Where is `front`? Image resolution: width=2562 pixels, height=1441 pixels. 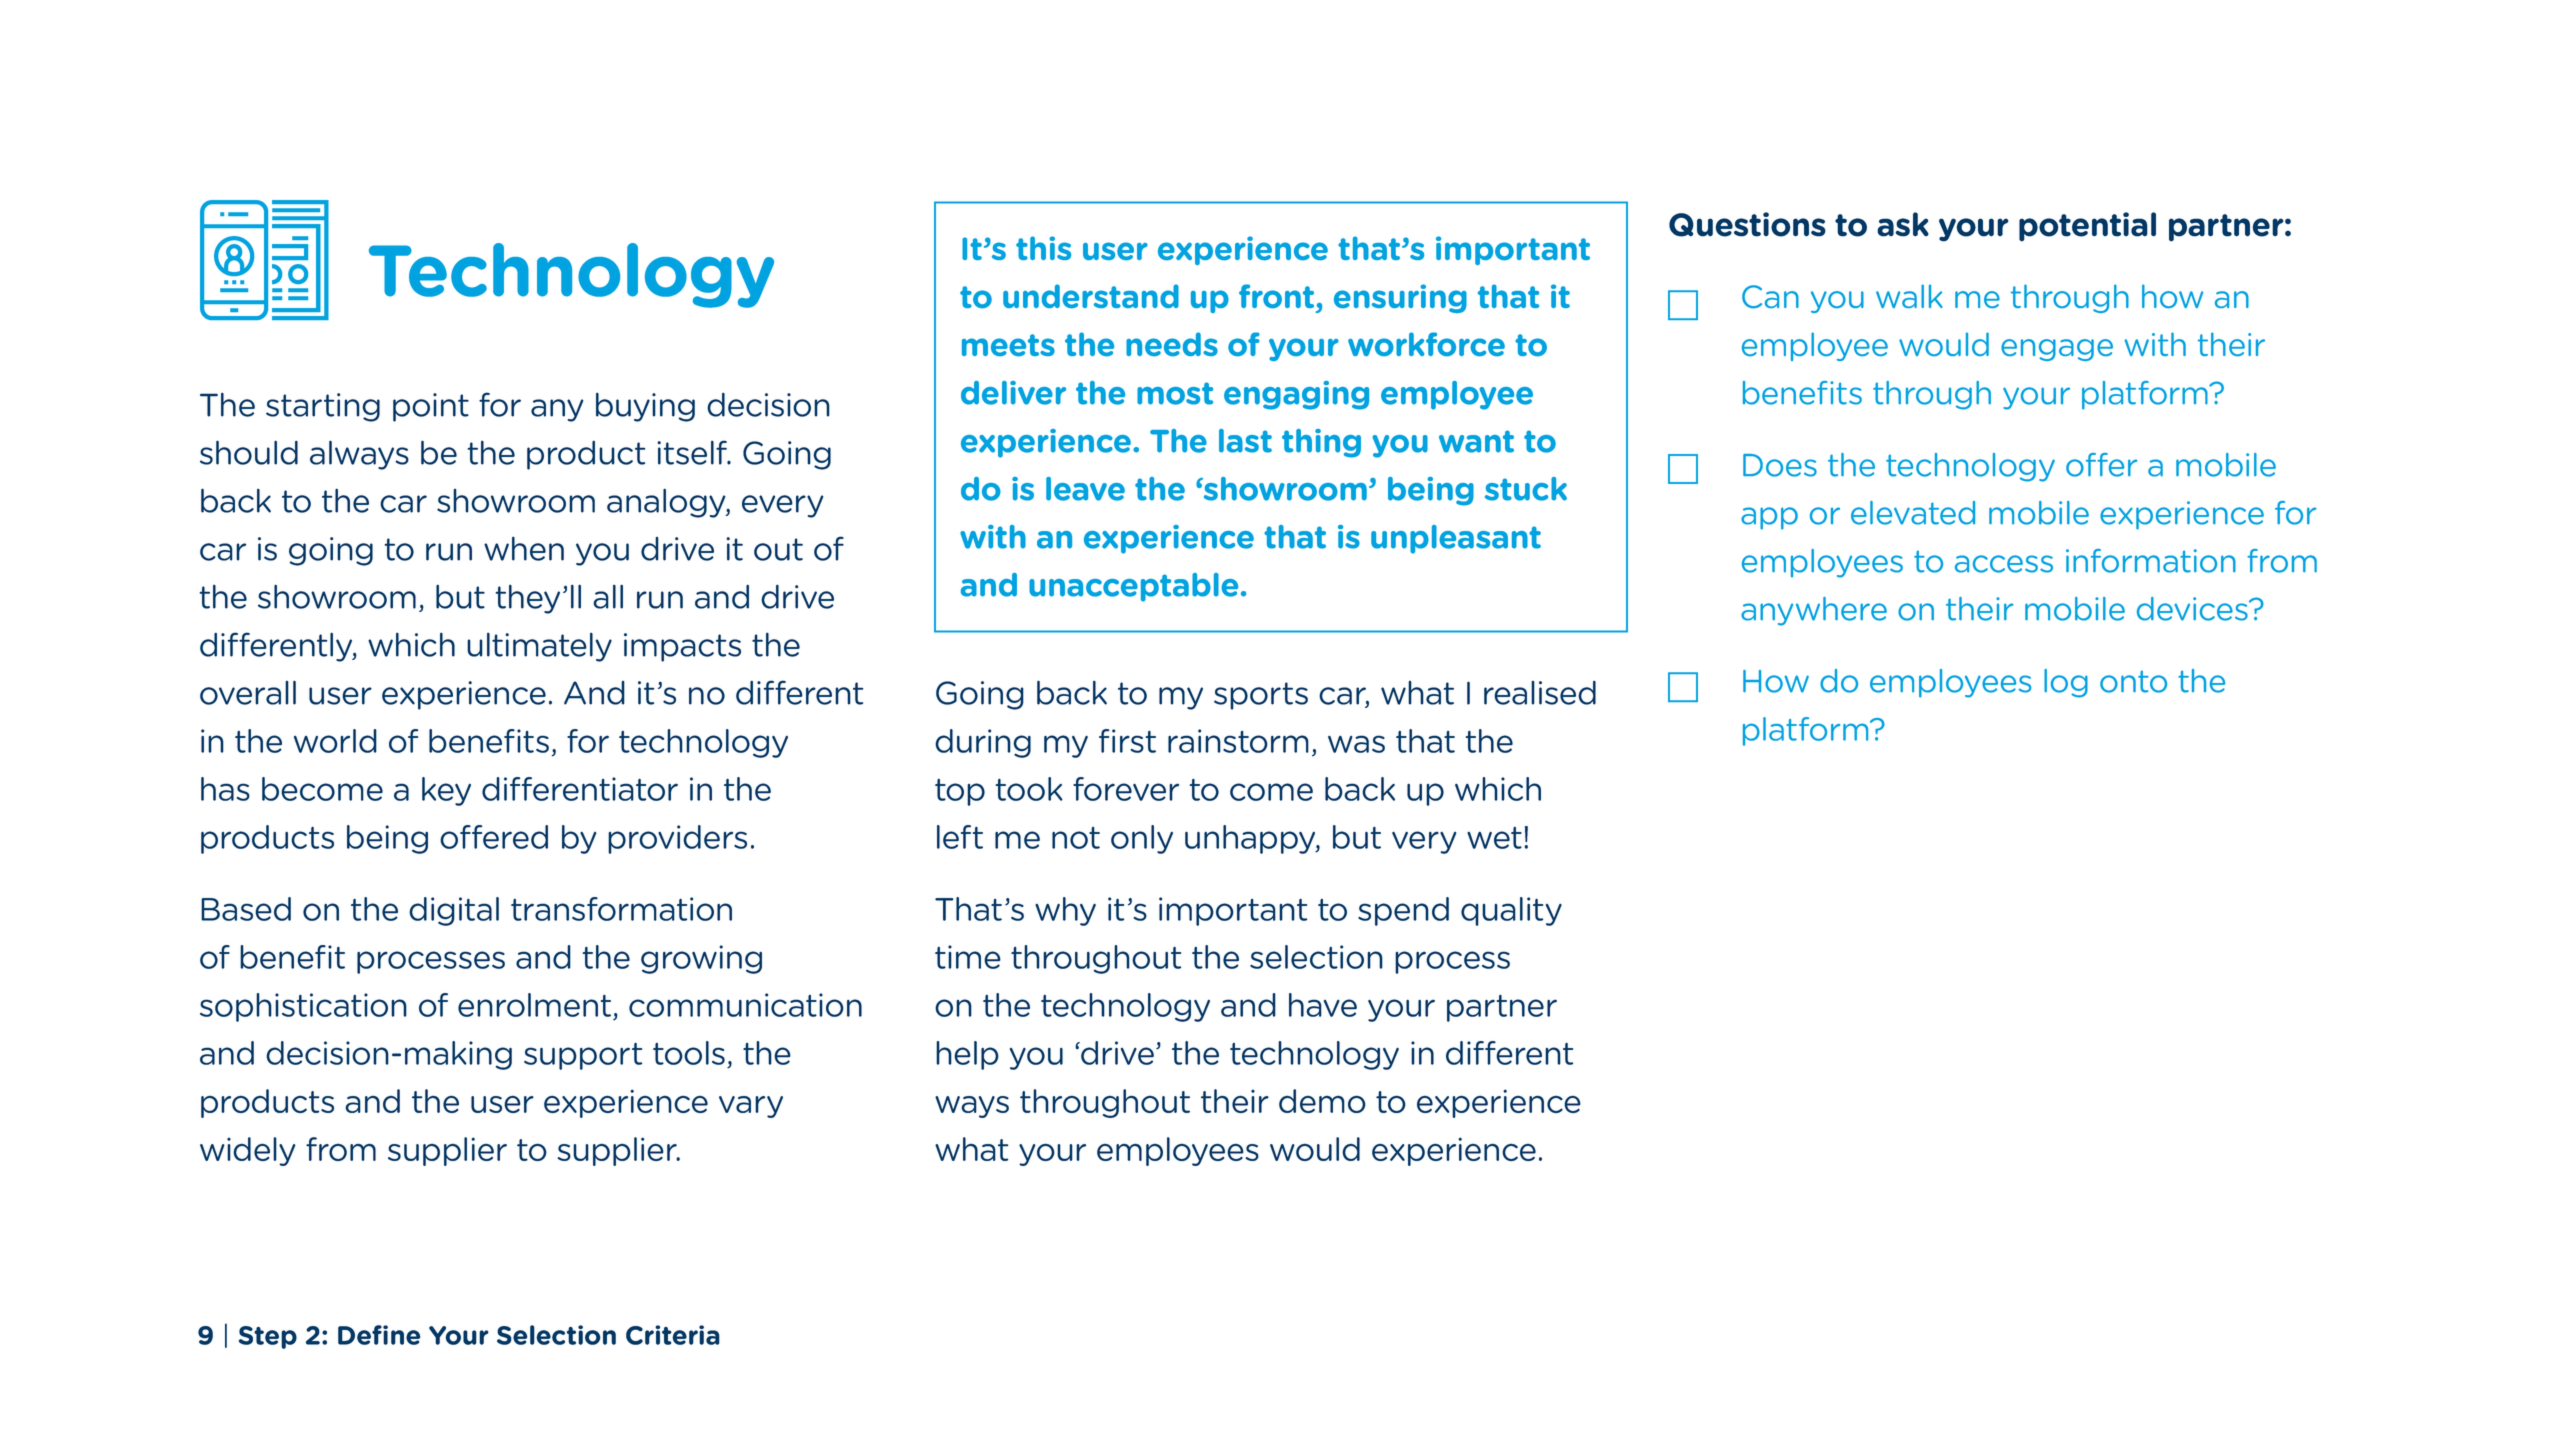
front is located at coordinates (1276, 296).
